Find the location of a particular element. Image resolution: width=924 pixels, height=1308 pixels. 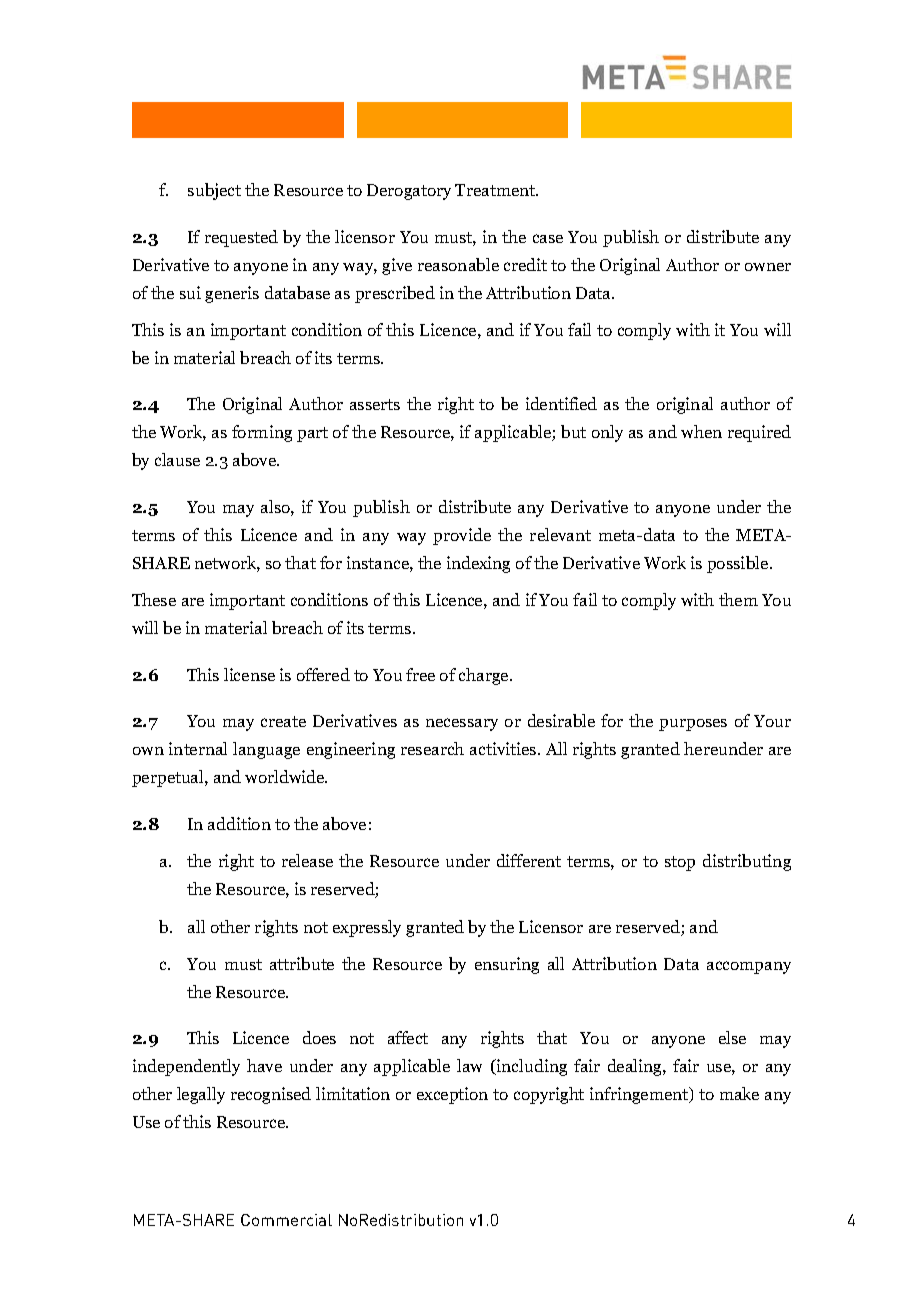

owner is located at coordinates (768, 267).
